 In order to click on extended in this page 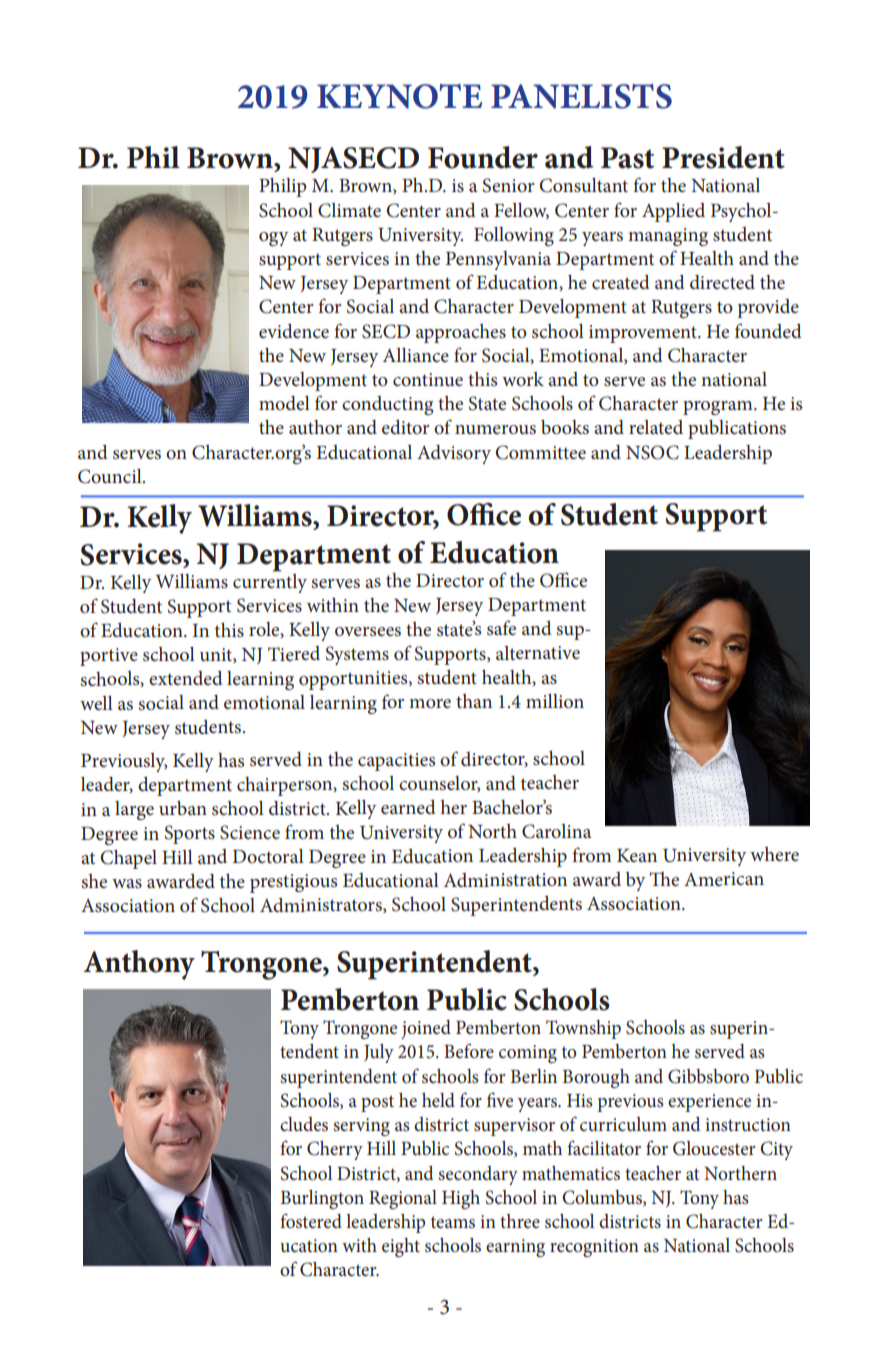, I will do `click(186, 678)`.
